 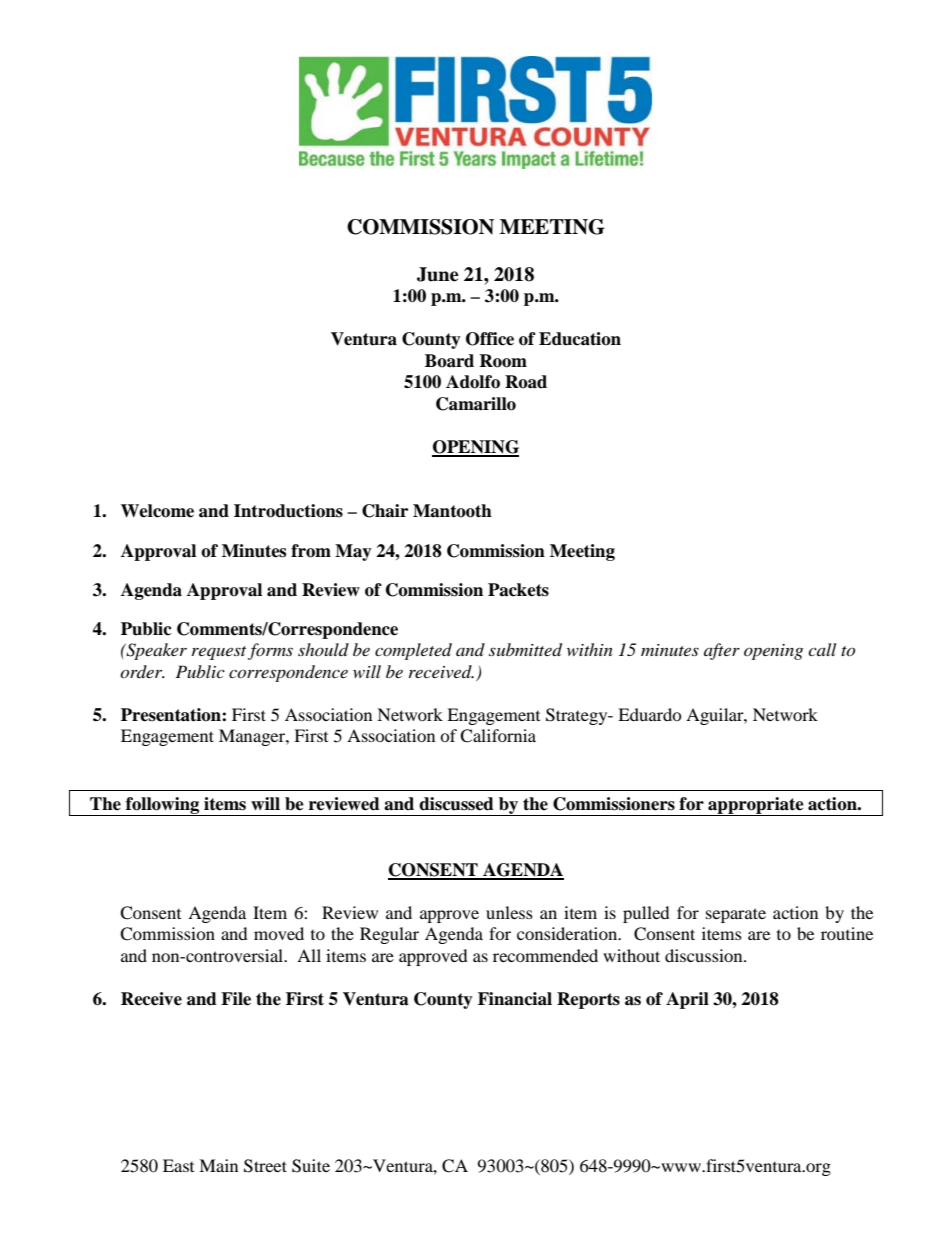 I want to click on Presentation, so click(x=172, y=715).
